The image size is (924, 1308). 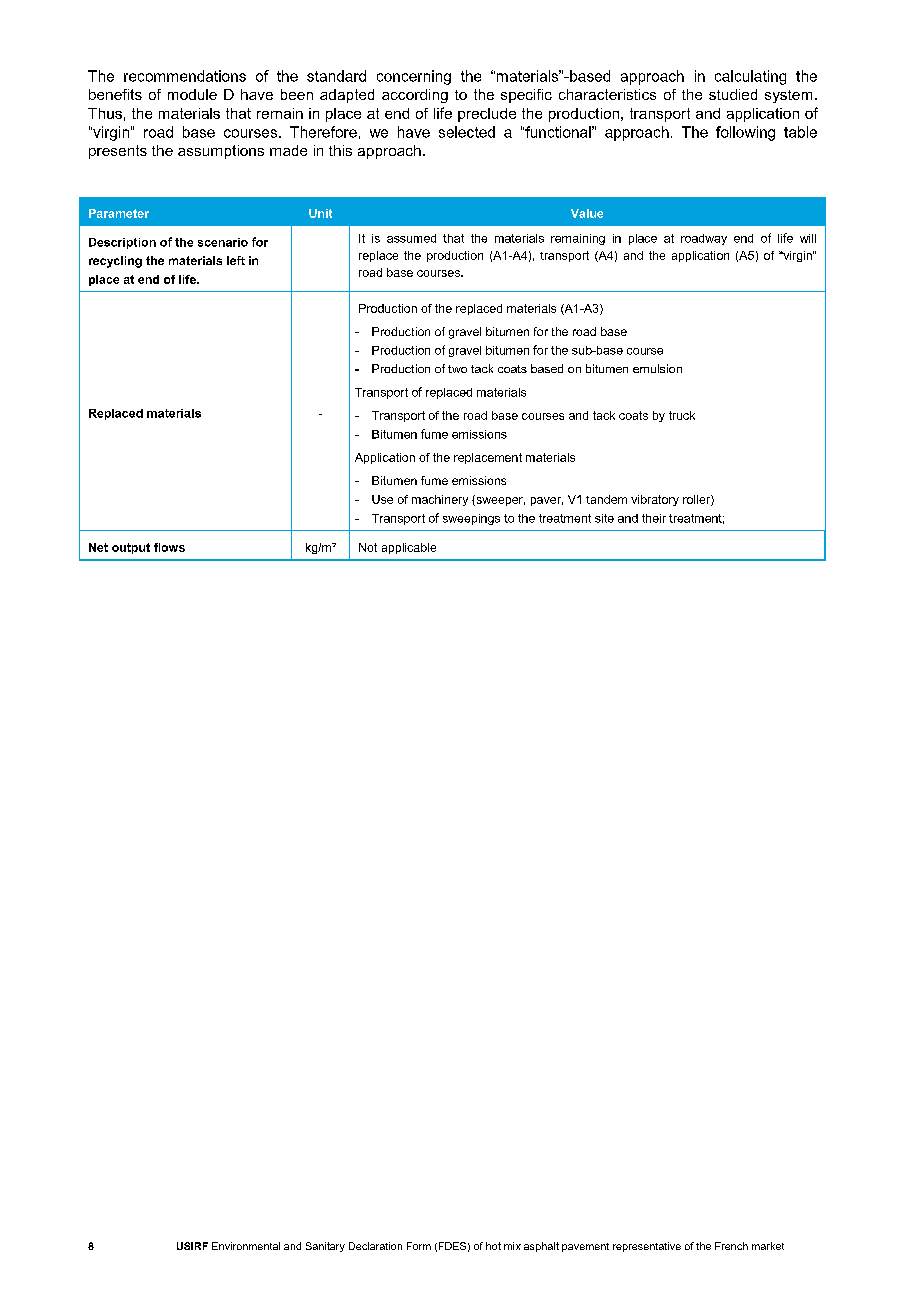 What do you see at coordinates (733, 94) in the page?
I see `studied` at bounding box center [733, 94].
